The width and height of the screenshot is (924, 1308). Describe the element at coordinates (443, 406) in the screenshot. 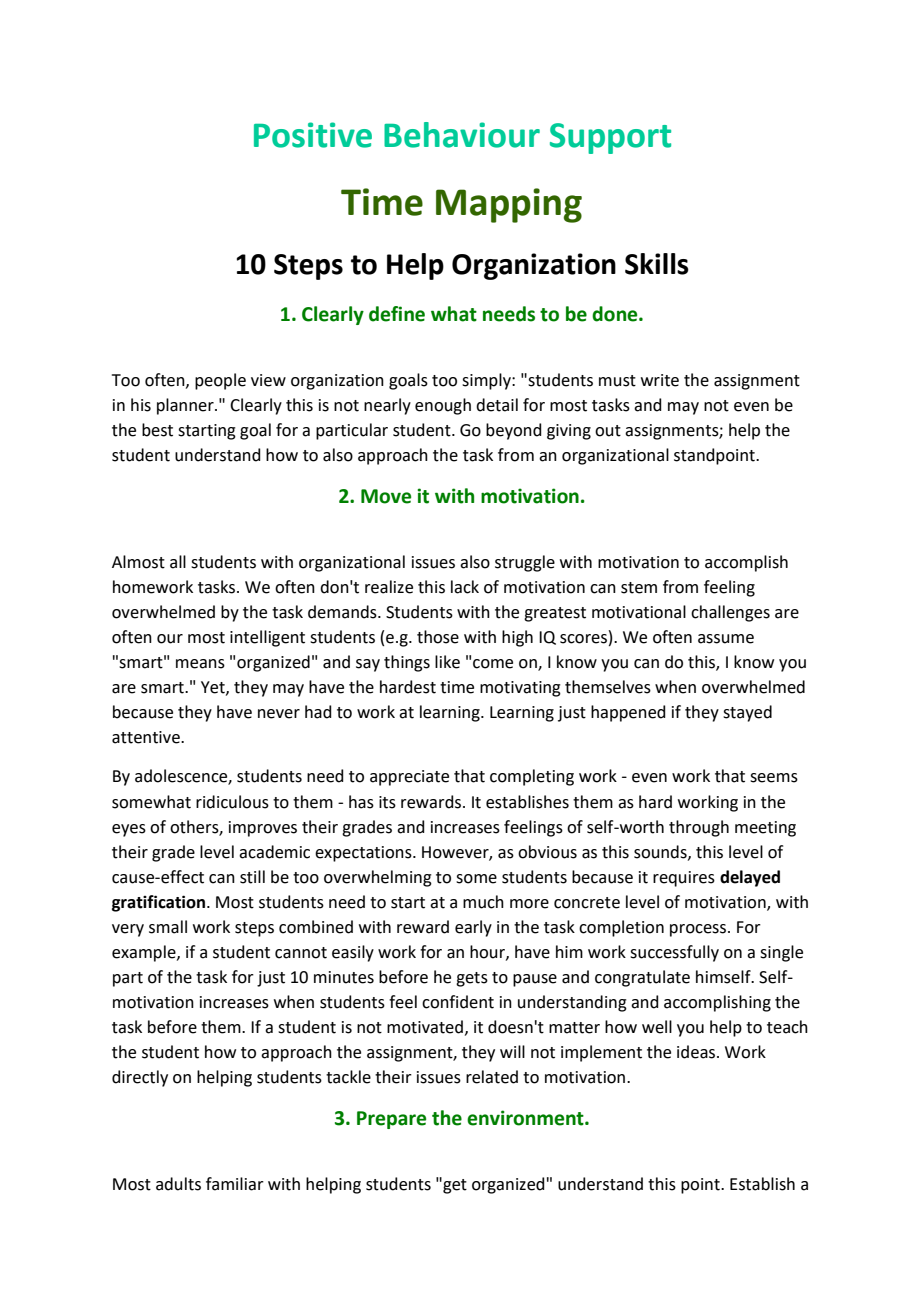

I see `enough` at that location.
